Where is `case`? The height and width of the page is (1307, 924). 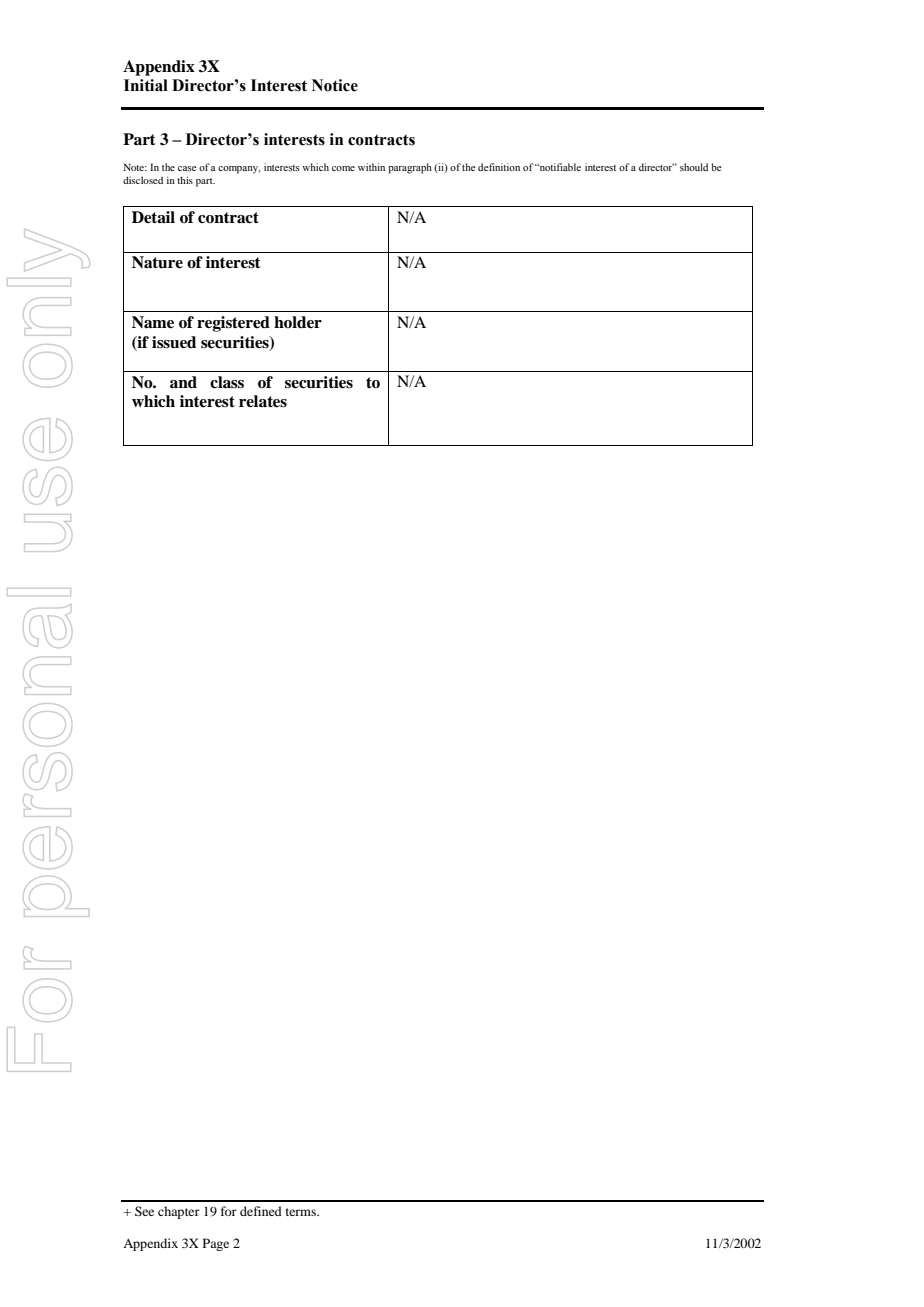 case is located at coordinates (187, 168).
